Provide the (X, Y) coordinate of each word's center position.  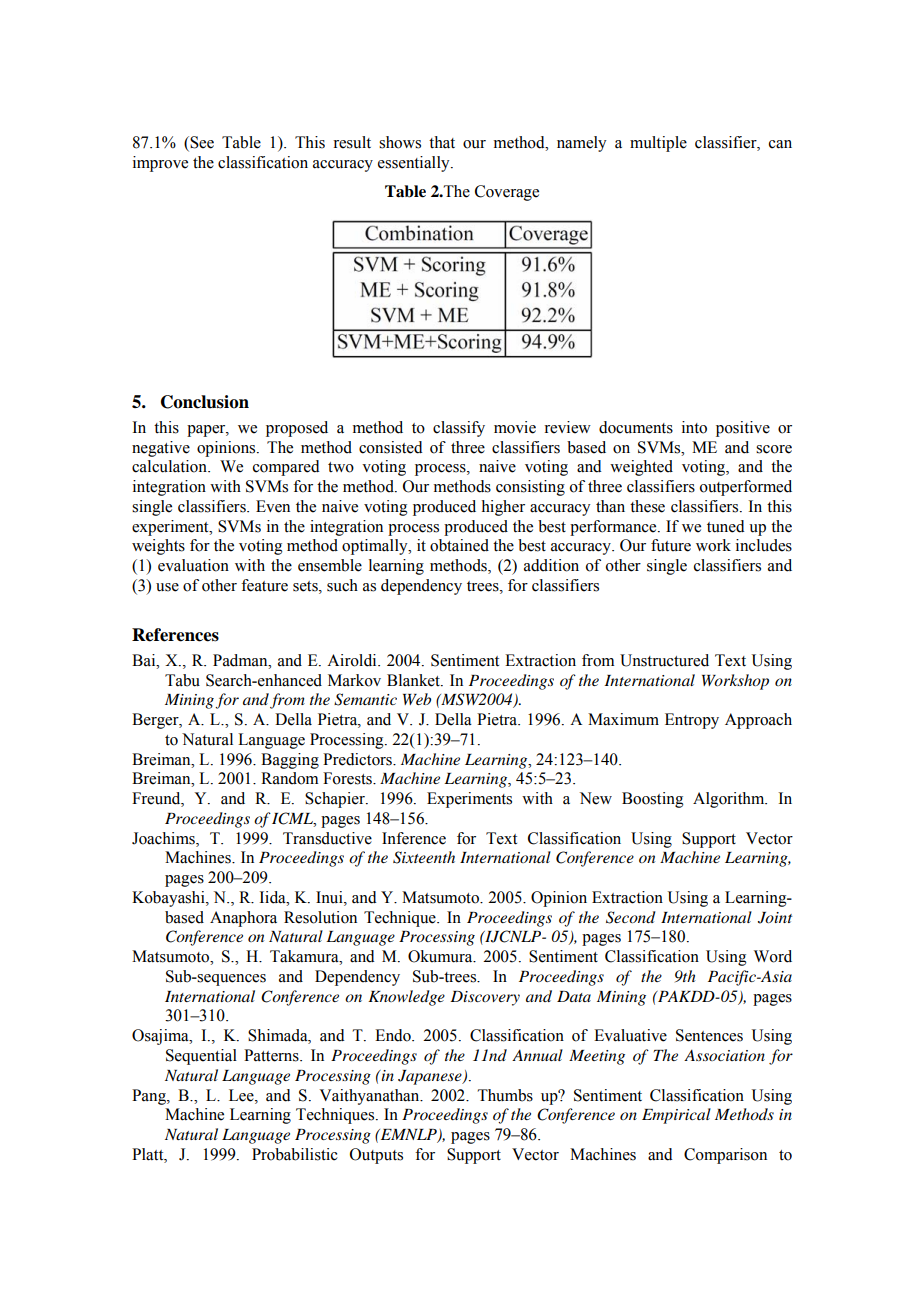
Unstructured (664, 660)
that (442, 142)
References (175, 635)
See (201, 143)
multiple (658, 144)
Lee (242, 1095)
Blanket (414, 680)
